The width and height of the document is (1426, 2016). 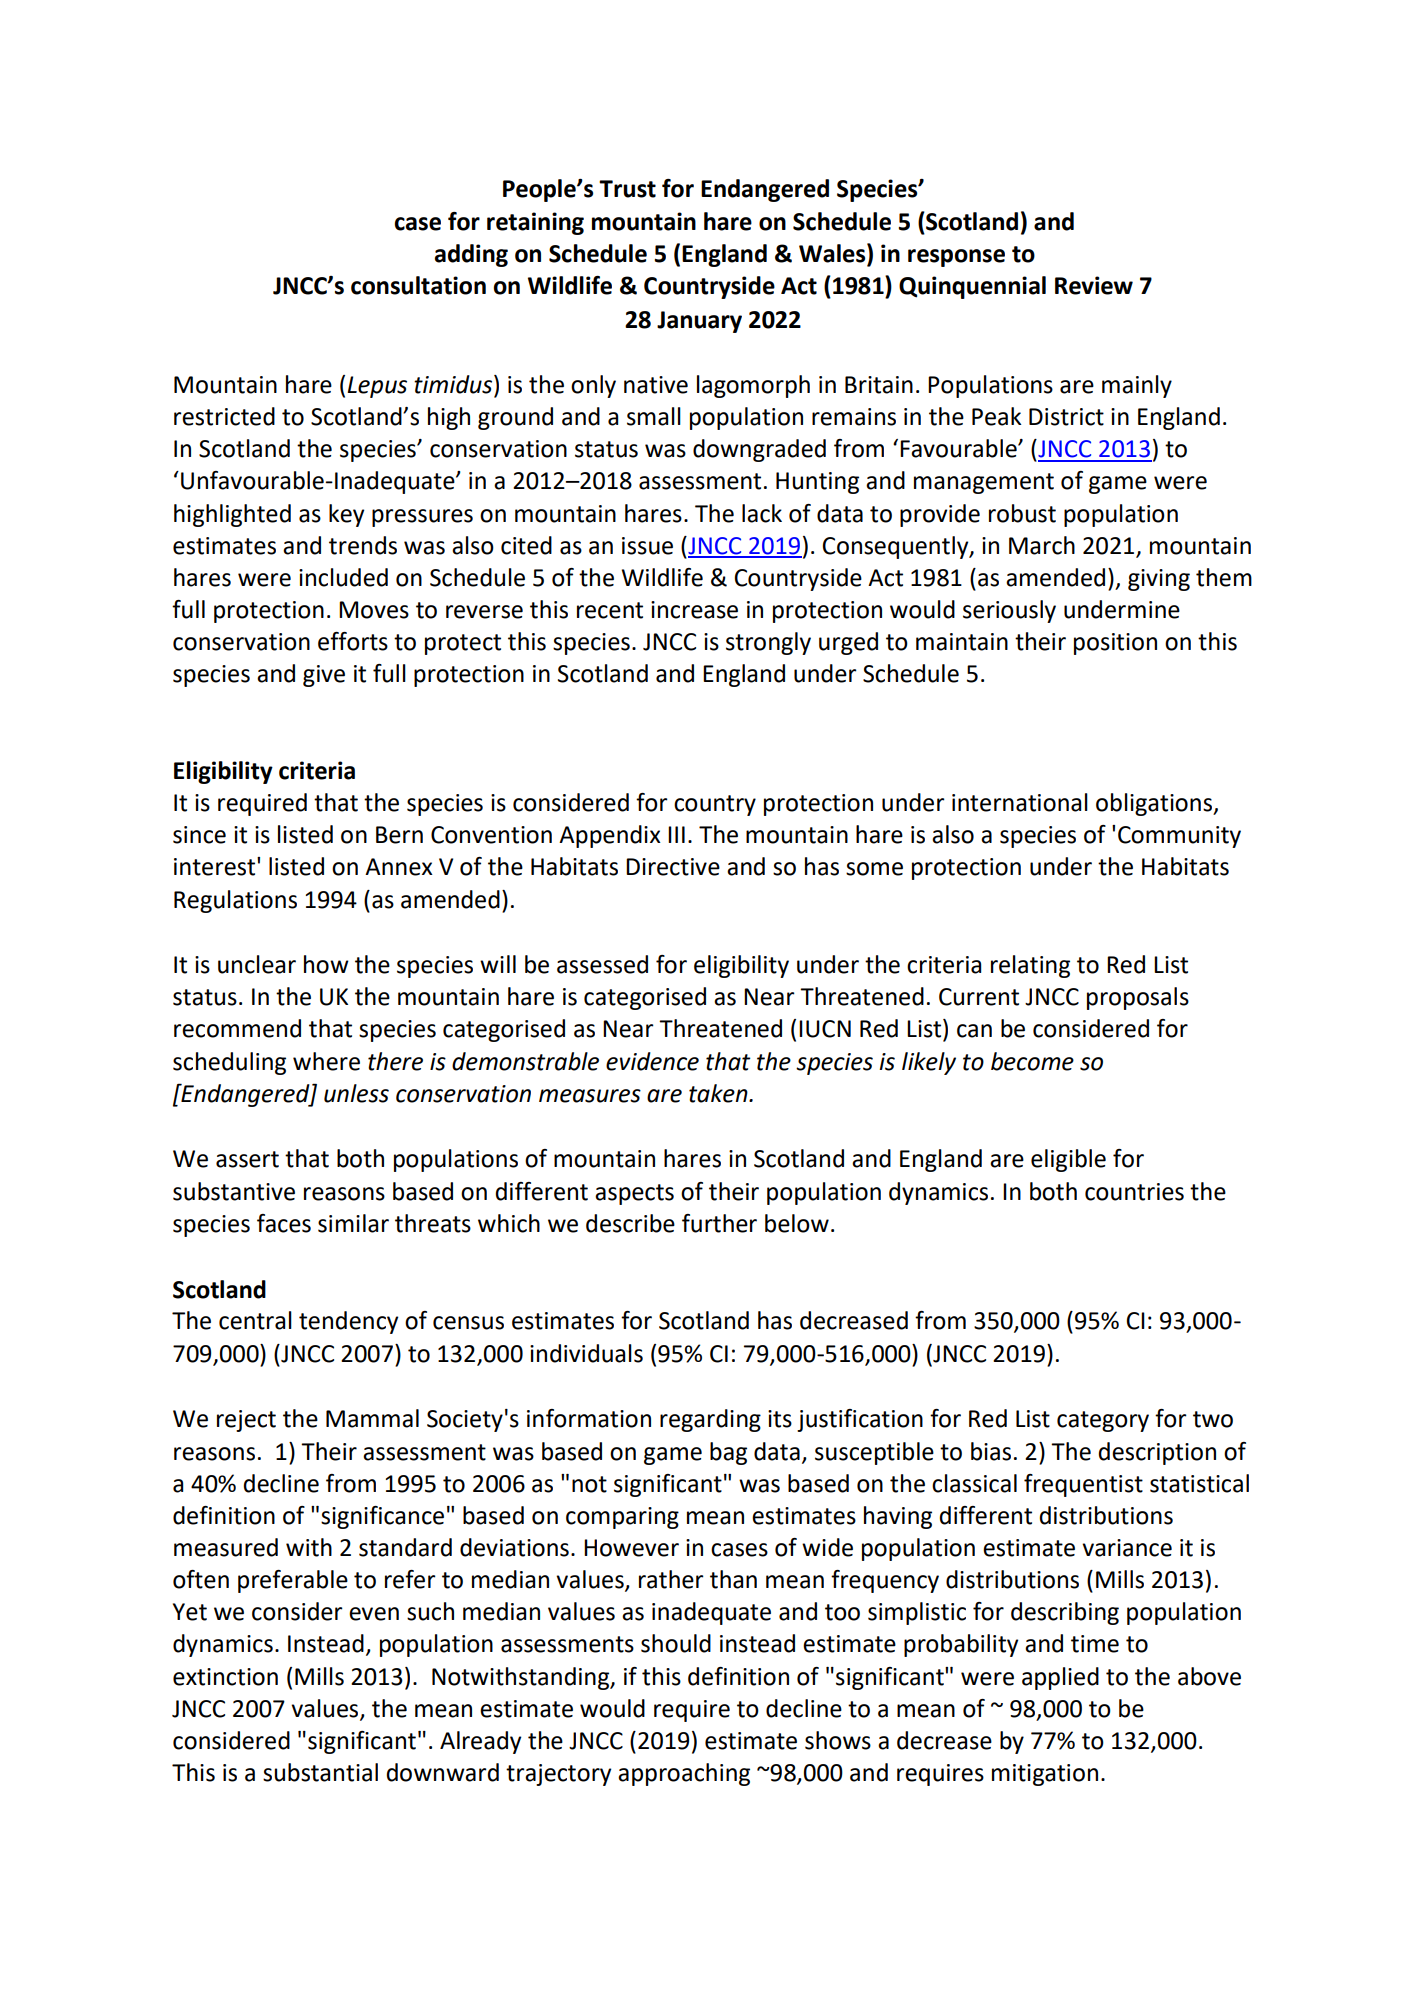 I want to click on substantial, so click(x=320, y=1772).
